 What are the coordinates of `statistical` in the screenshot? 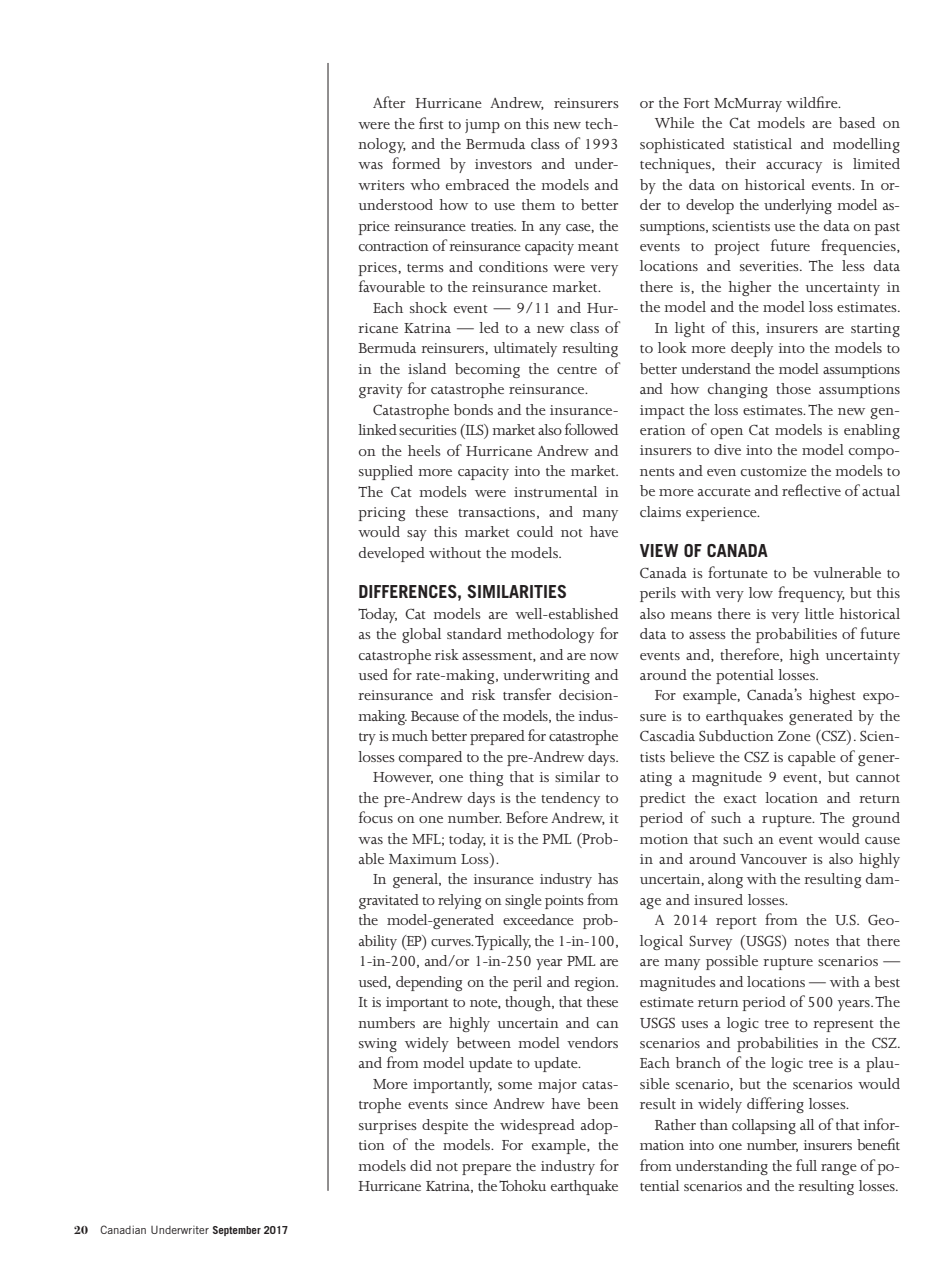 It's located at (762, 143).
